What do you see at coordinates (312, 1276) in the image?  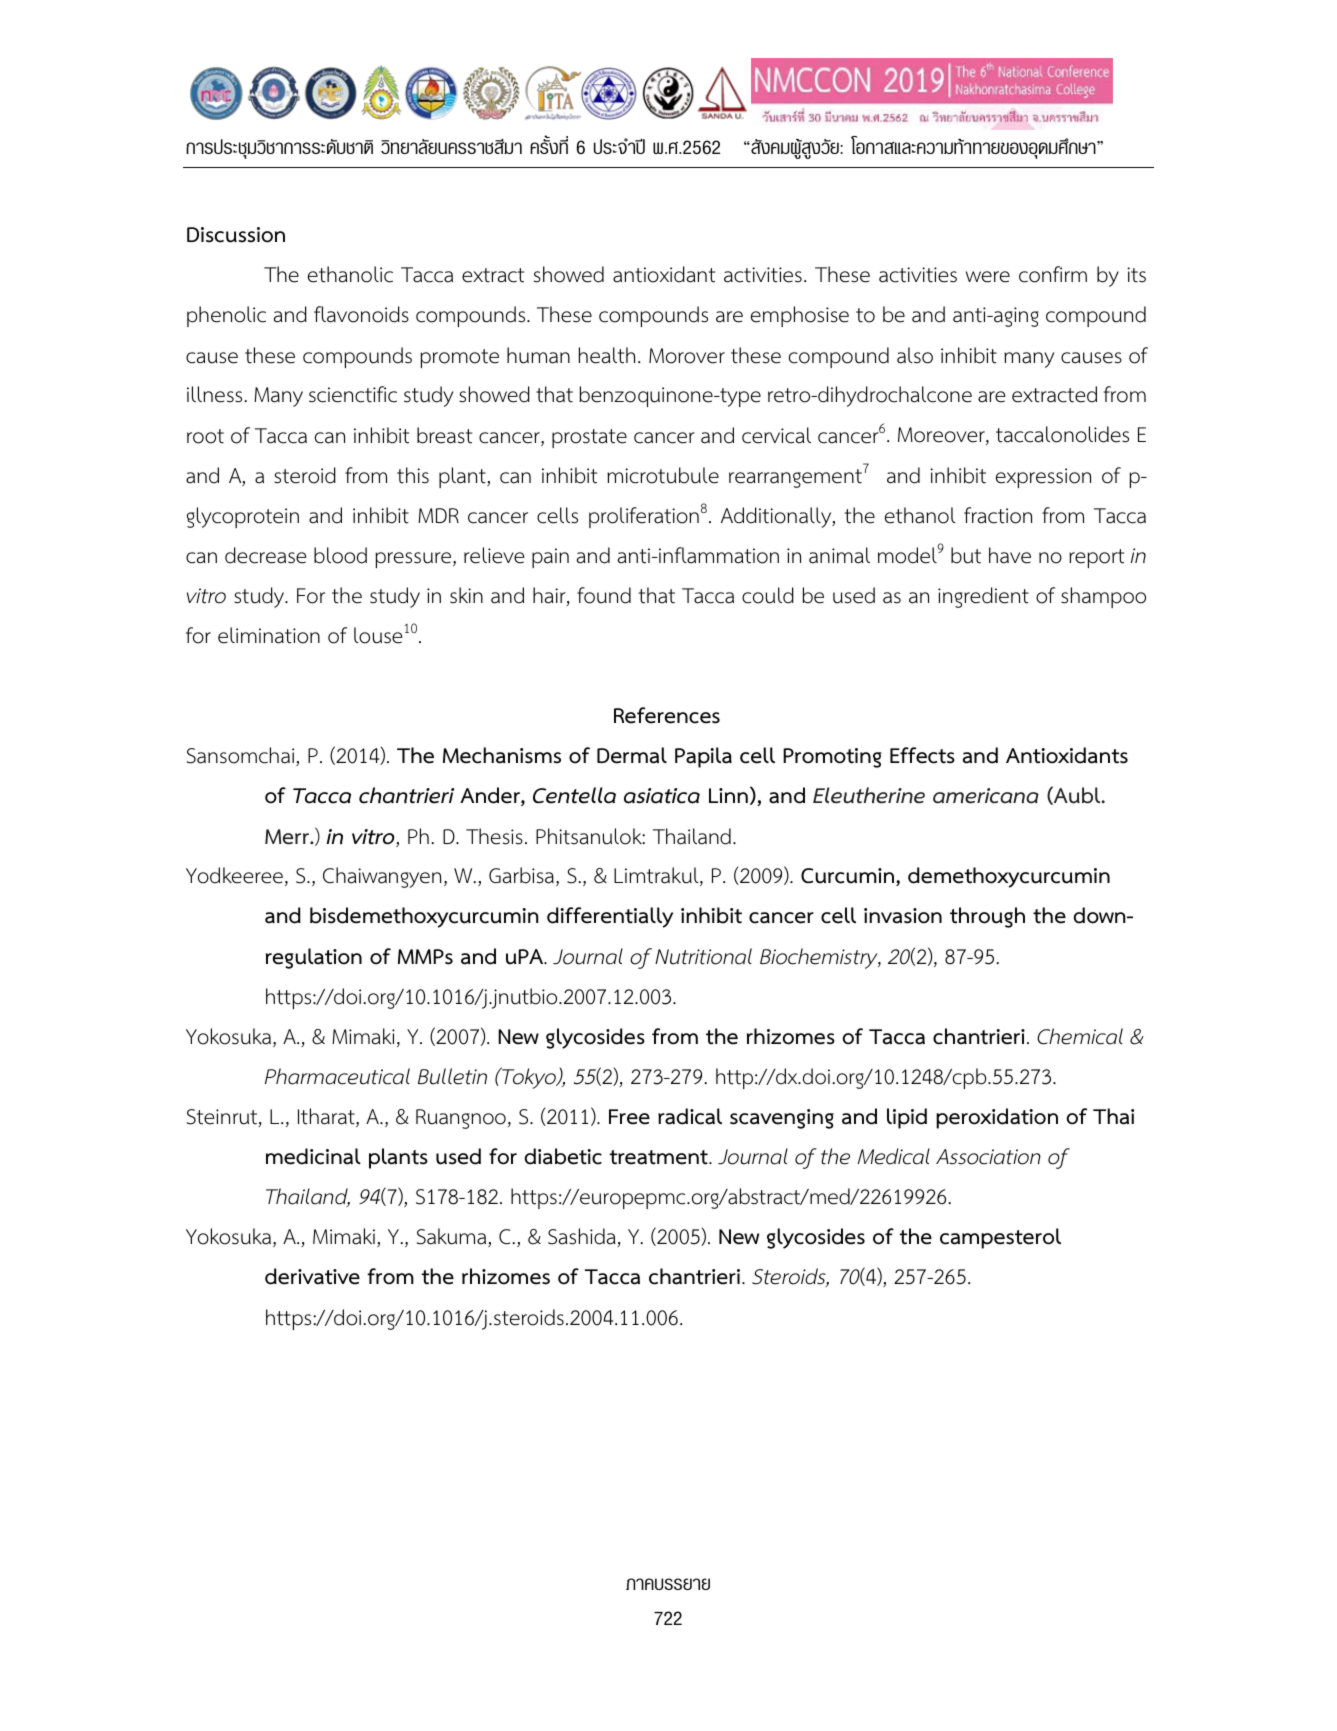 I see `derivative` at bounding box center [312, 1276].
